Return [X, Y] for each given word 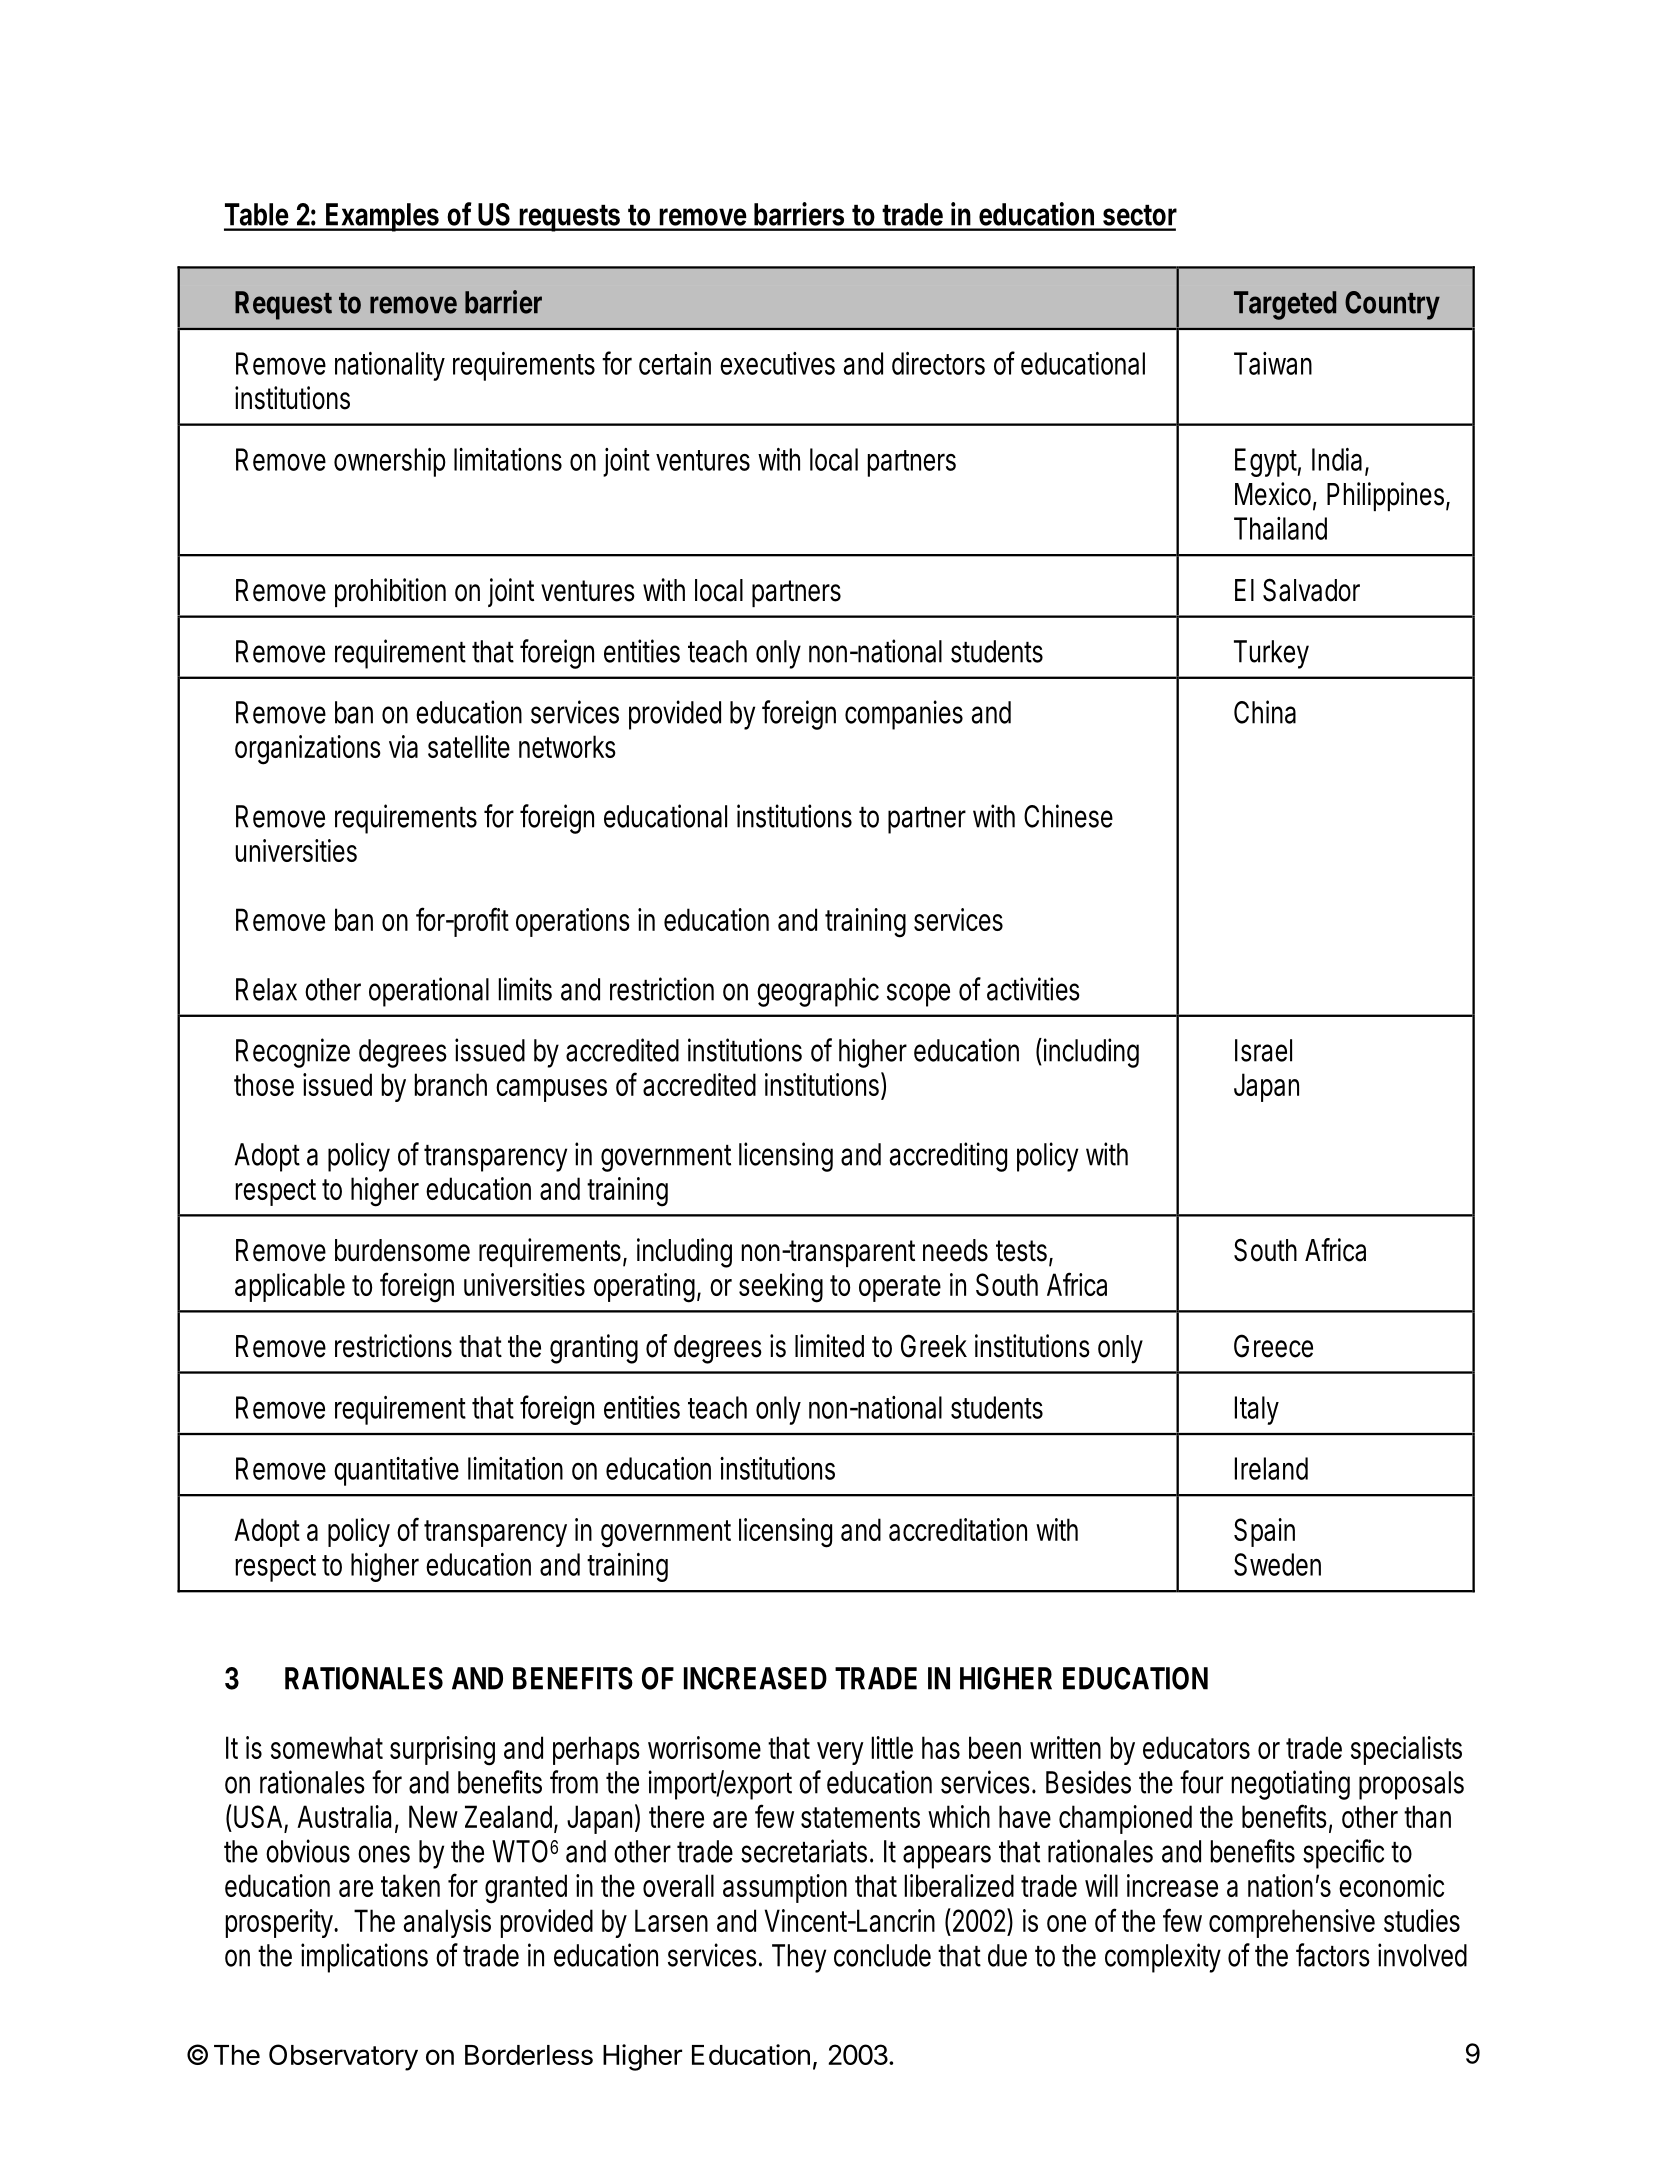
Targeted [1285, 305]
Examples [383, 217]
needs [955, 1250]
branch [451, 1084]
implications [364, 1958]
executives [777, 363]
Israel [1263, 1050]
